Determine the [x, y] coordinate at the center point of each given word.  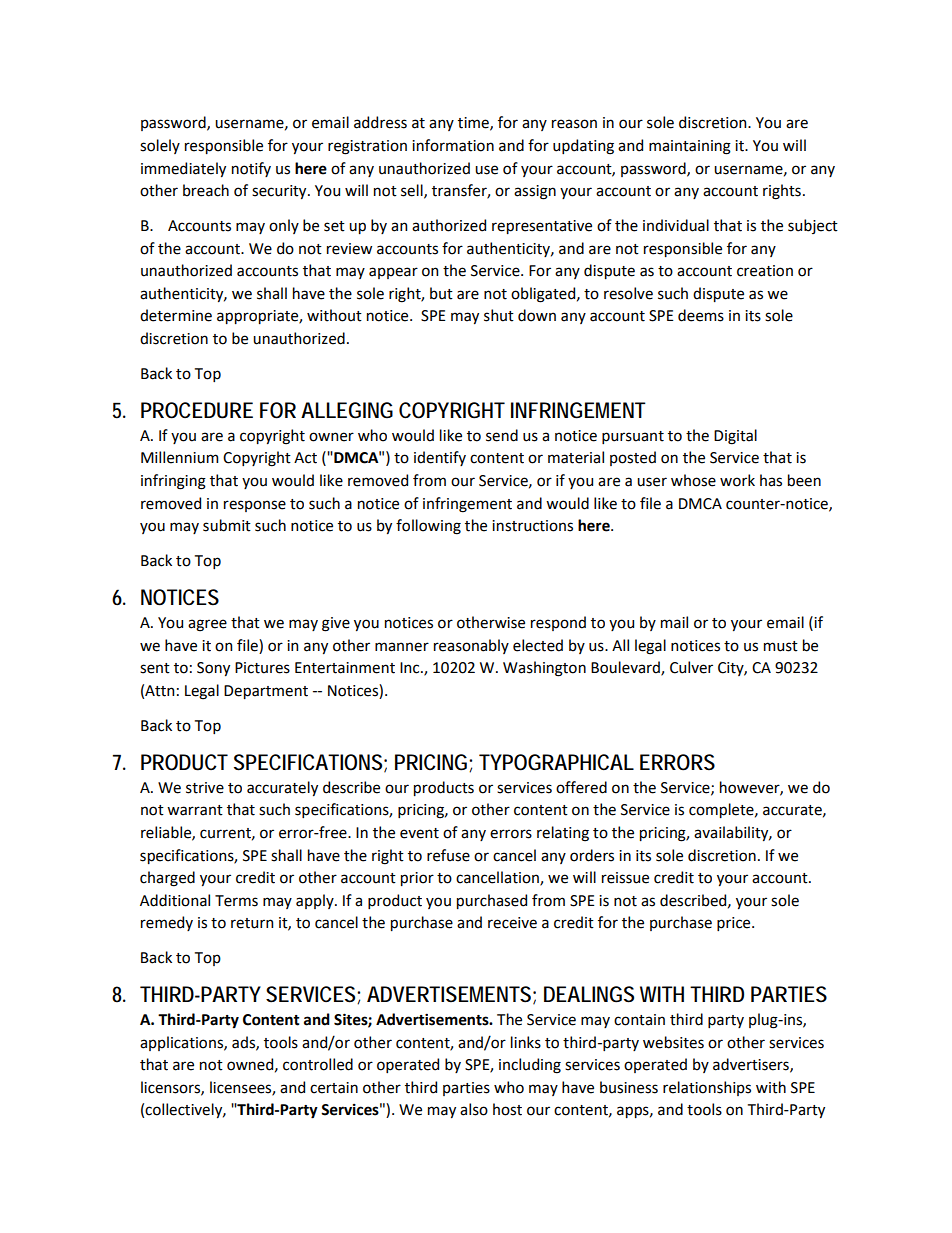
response [255, 506]
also [474, 1109]
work [737, 480]
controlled [318, 1064]
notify [251, 169]
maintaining [690, 147]
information [453, 145]
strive [205, 788]
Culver [691, 667]
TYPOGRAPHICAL [556, 762]
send [502, 435]
